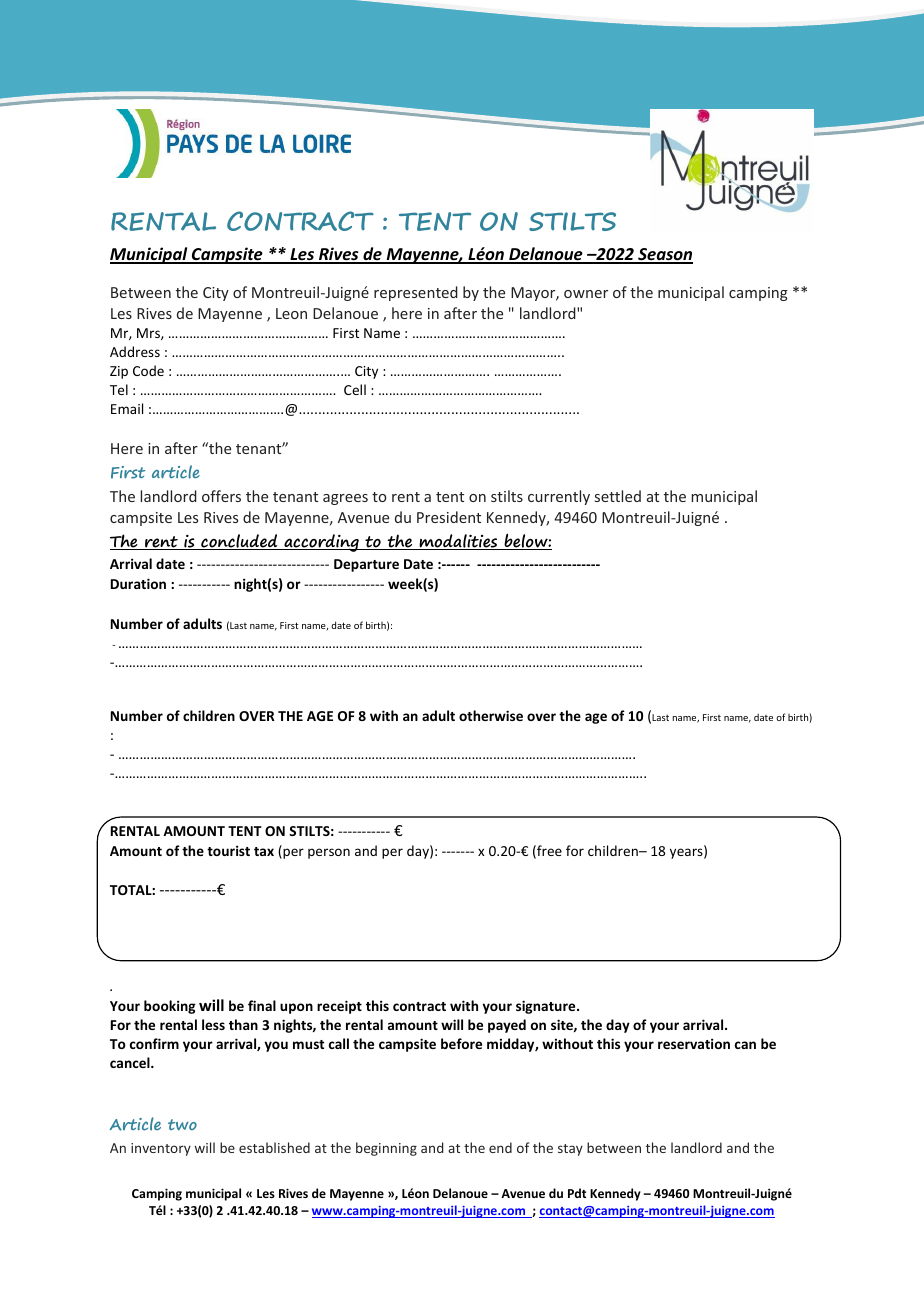 The height and width of the page is (1308, 924). I want to click on years, so click(687, 853).
